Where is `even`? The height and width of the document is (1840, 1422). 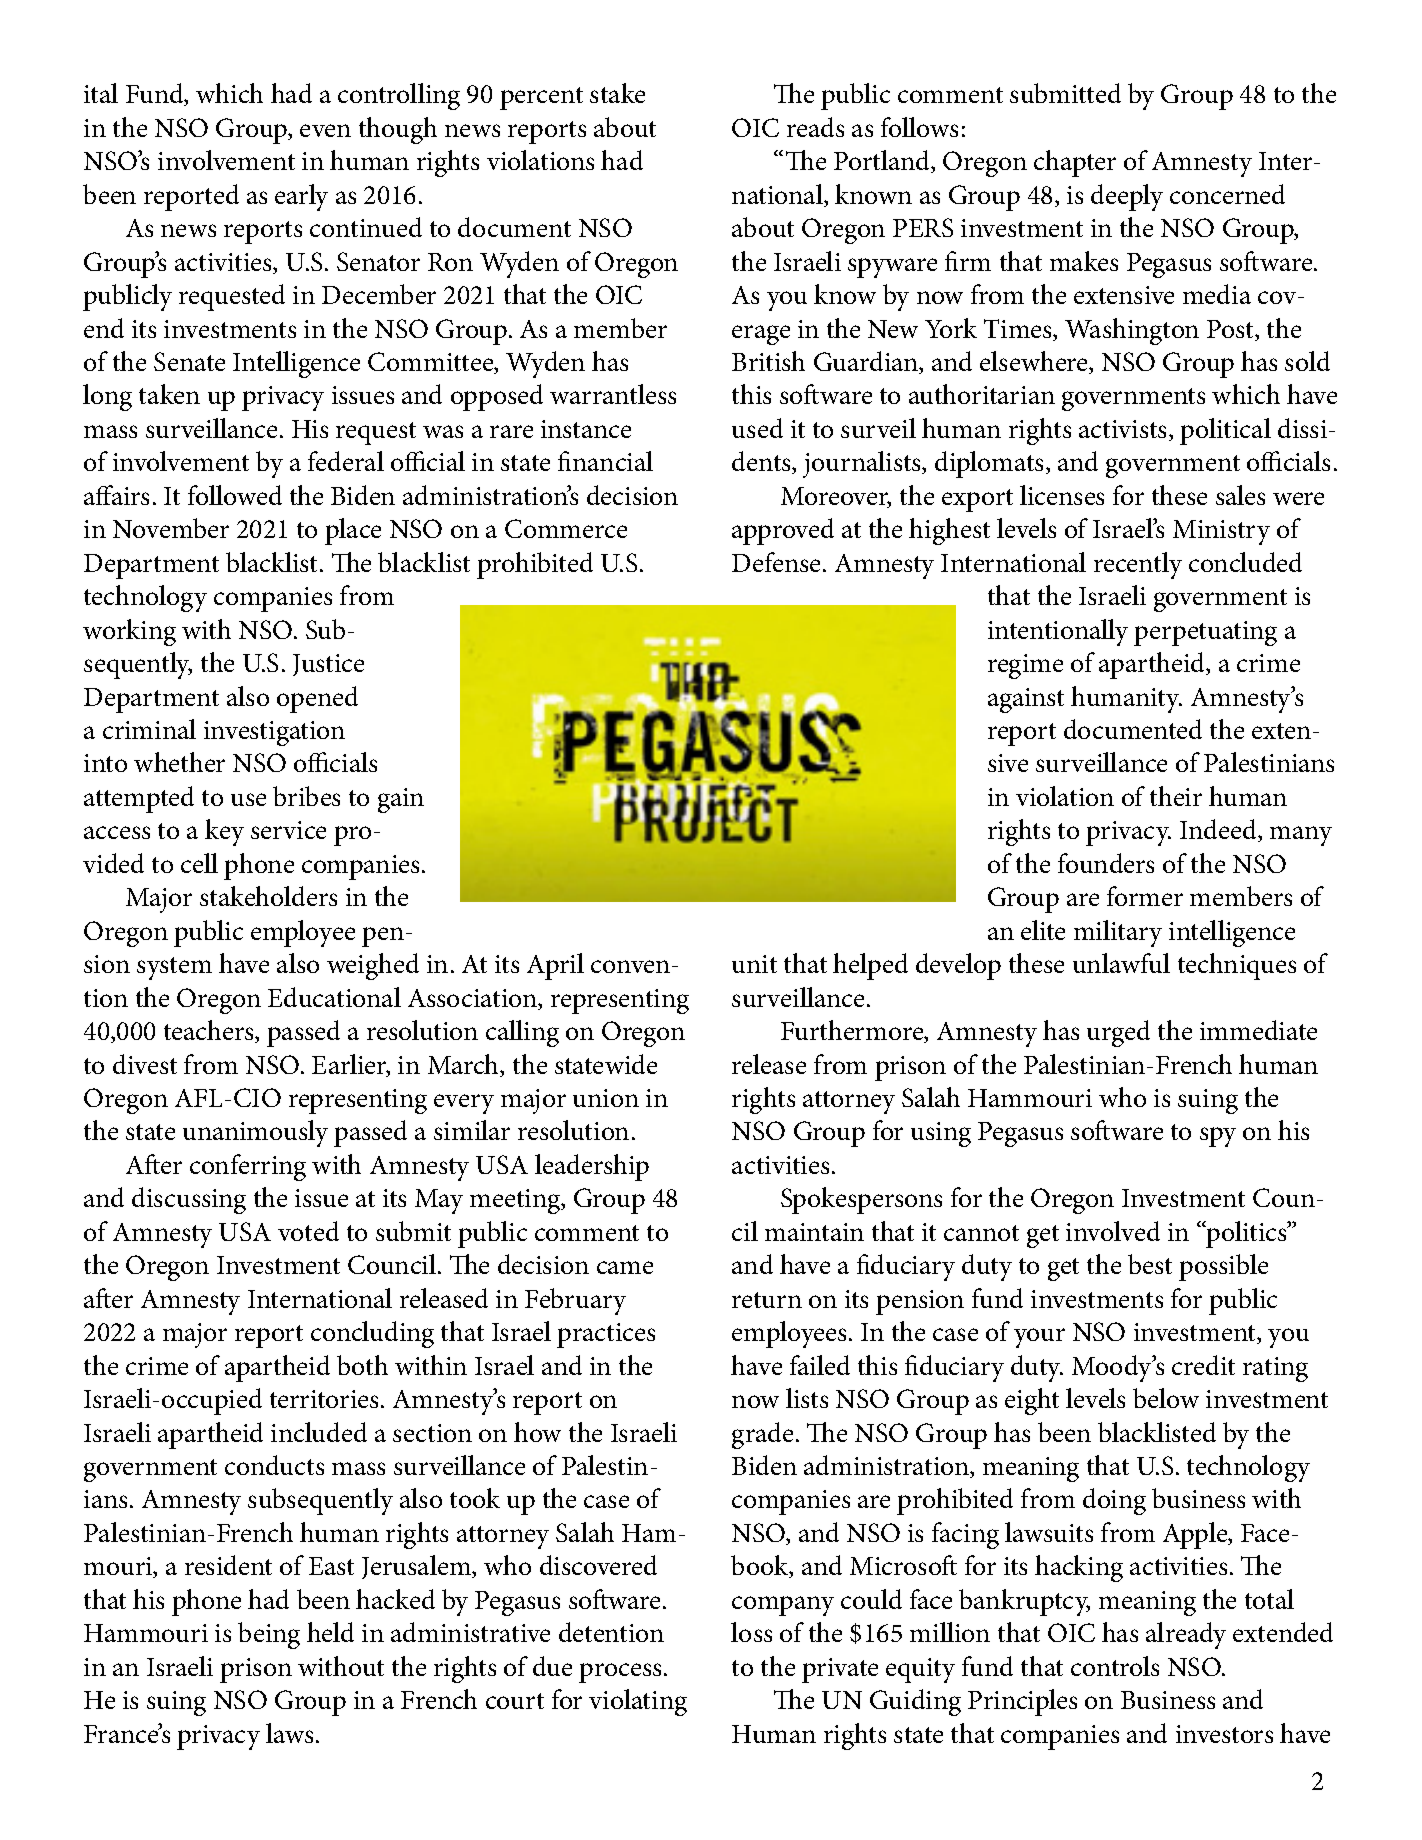 even is located at coordinates (325, 130).
